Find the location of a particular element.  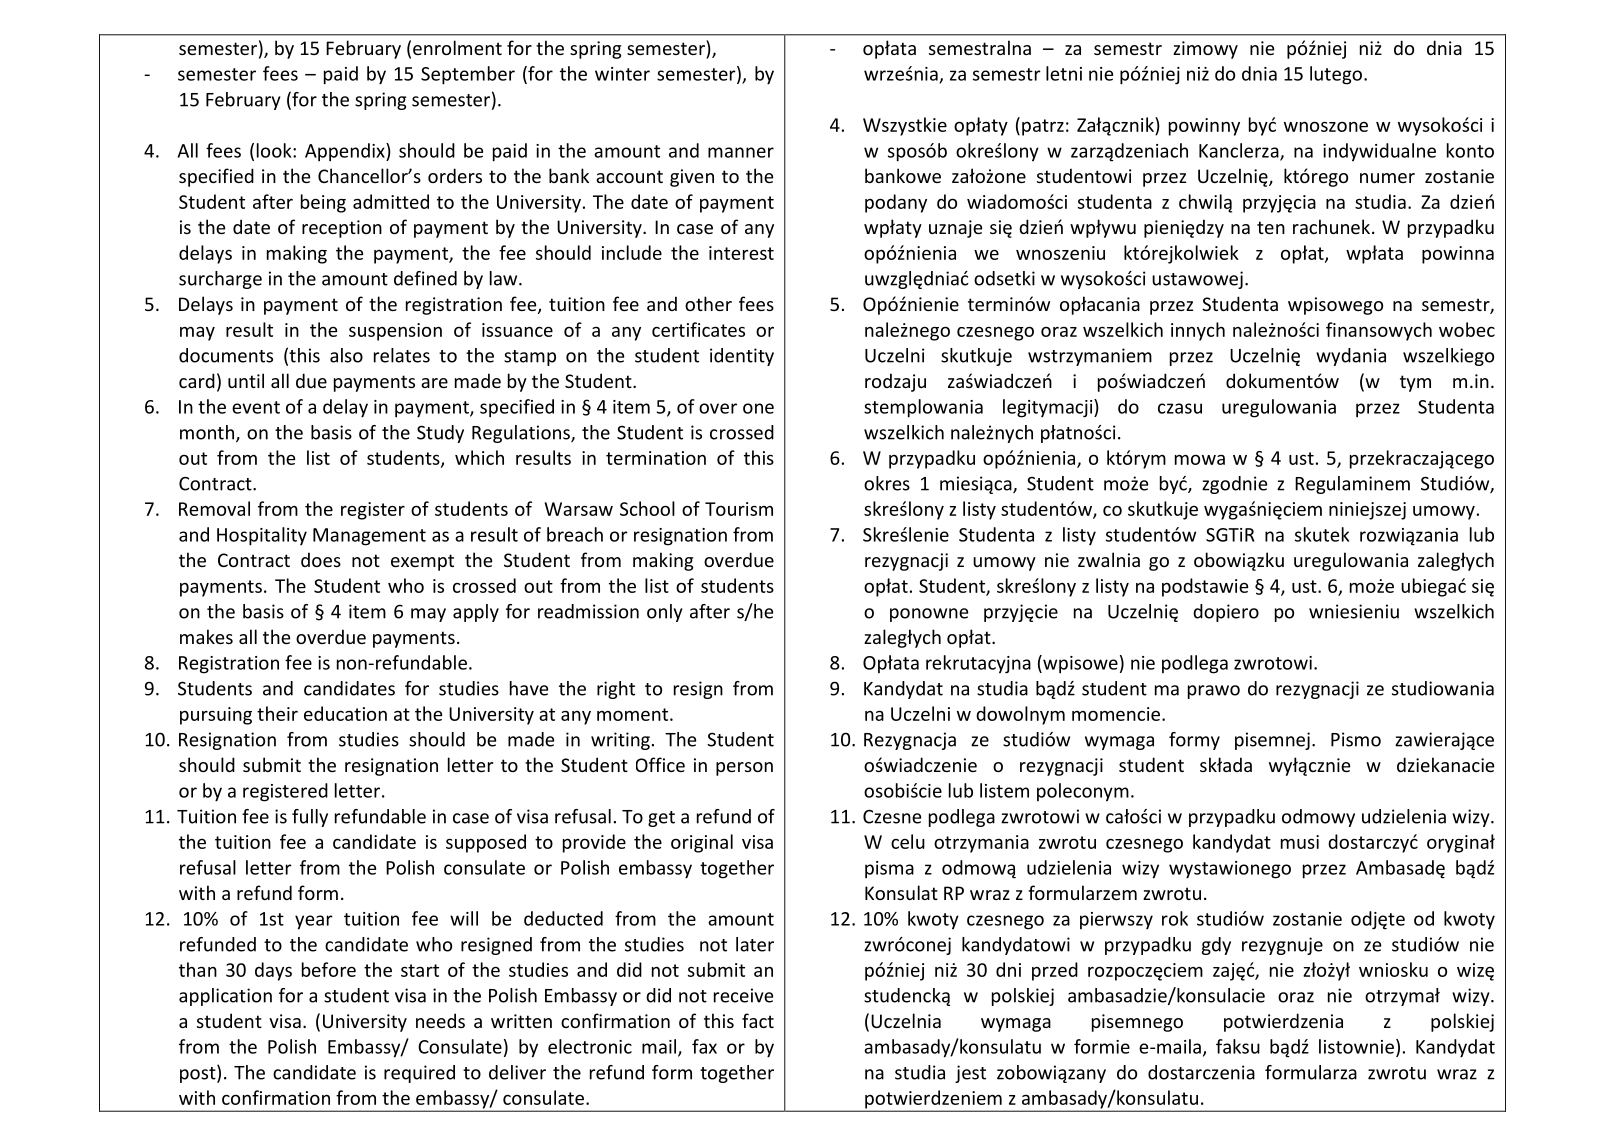

konto is located at coordinates (1470, 150).
